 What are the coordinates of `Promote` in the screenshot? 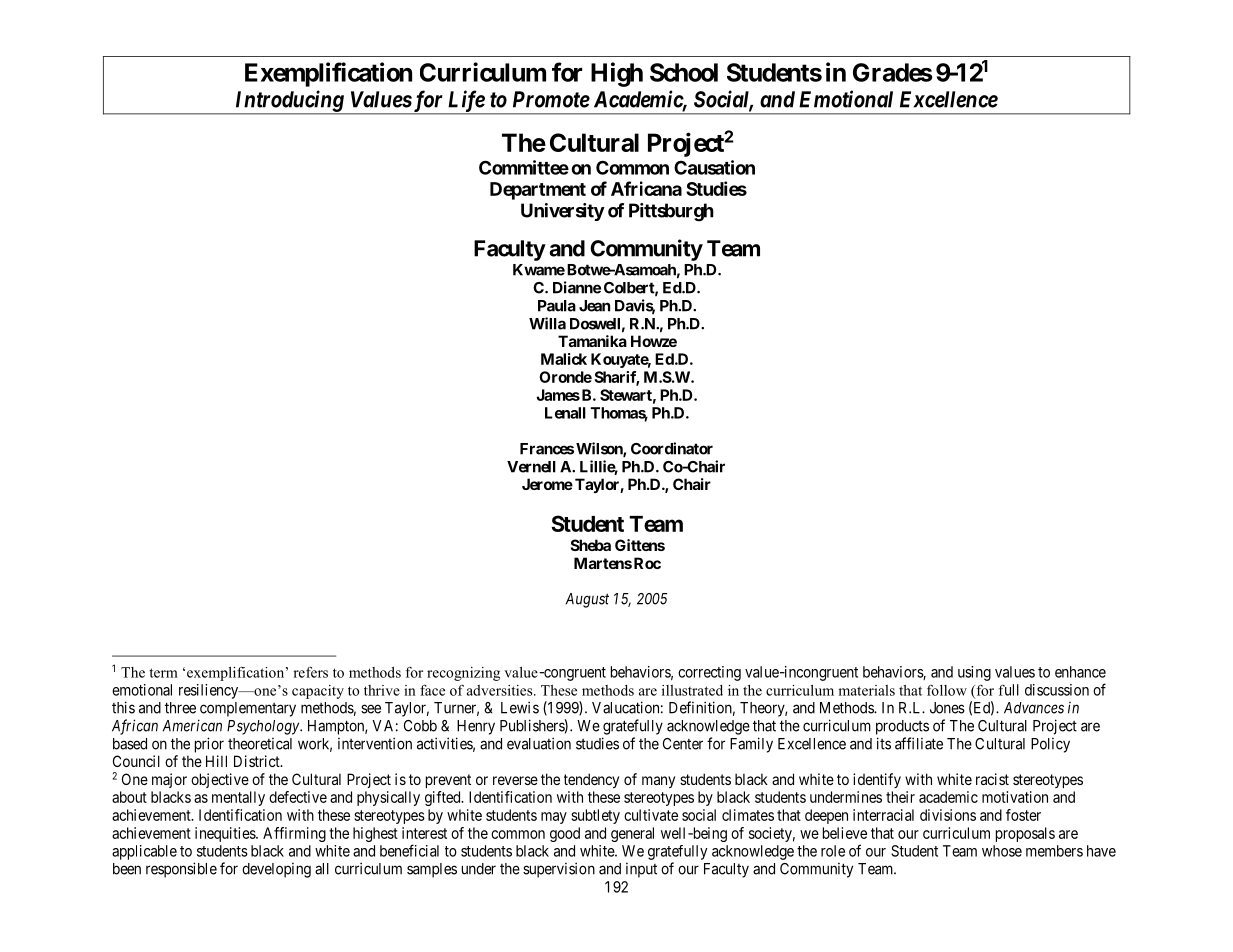 It's located at (551, 99).
